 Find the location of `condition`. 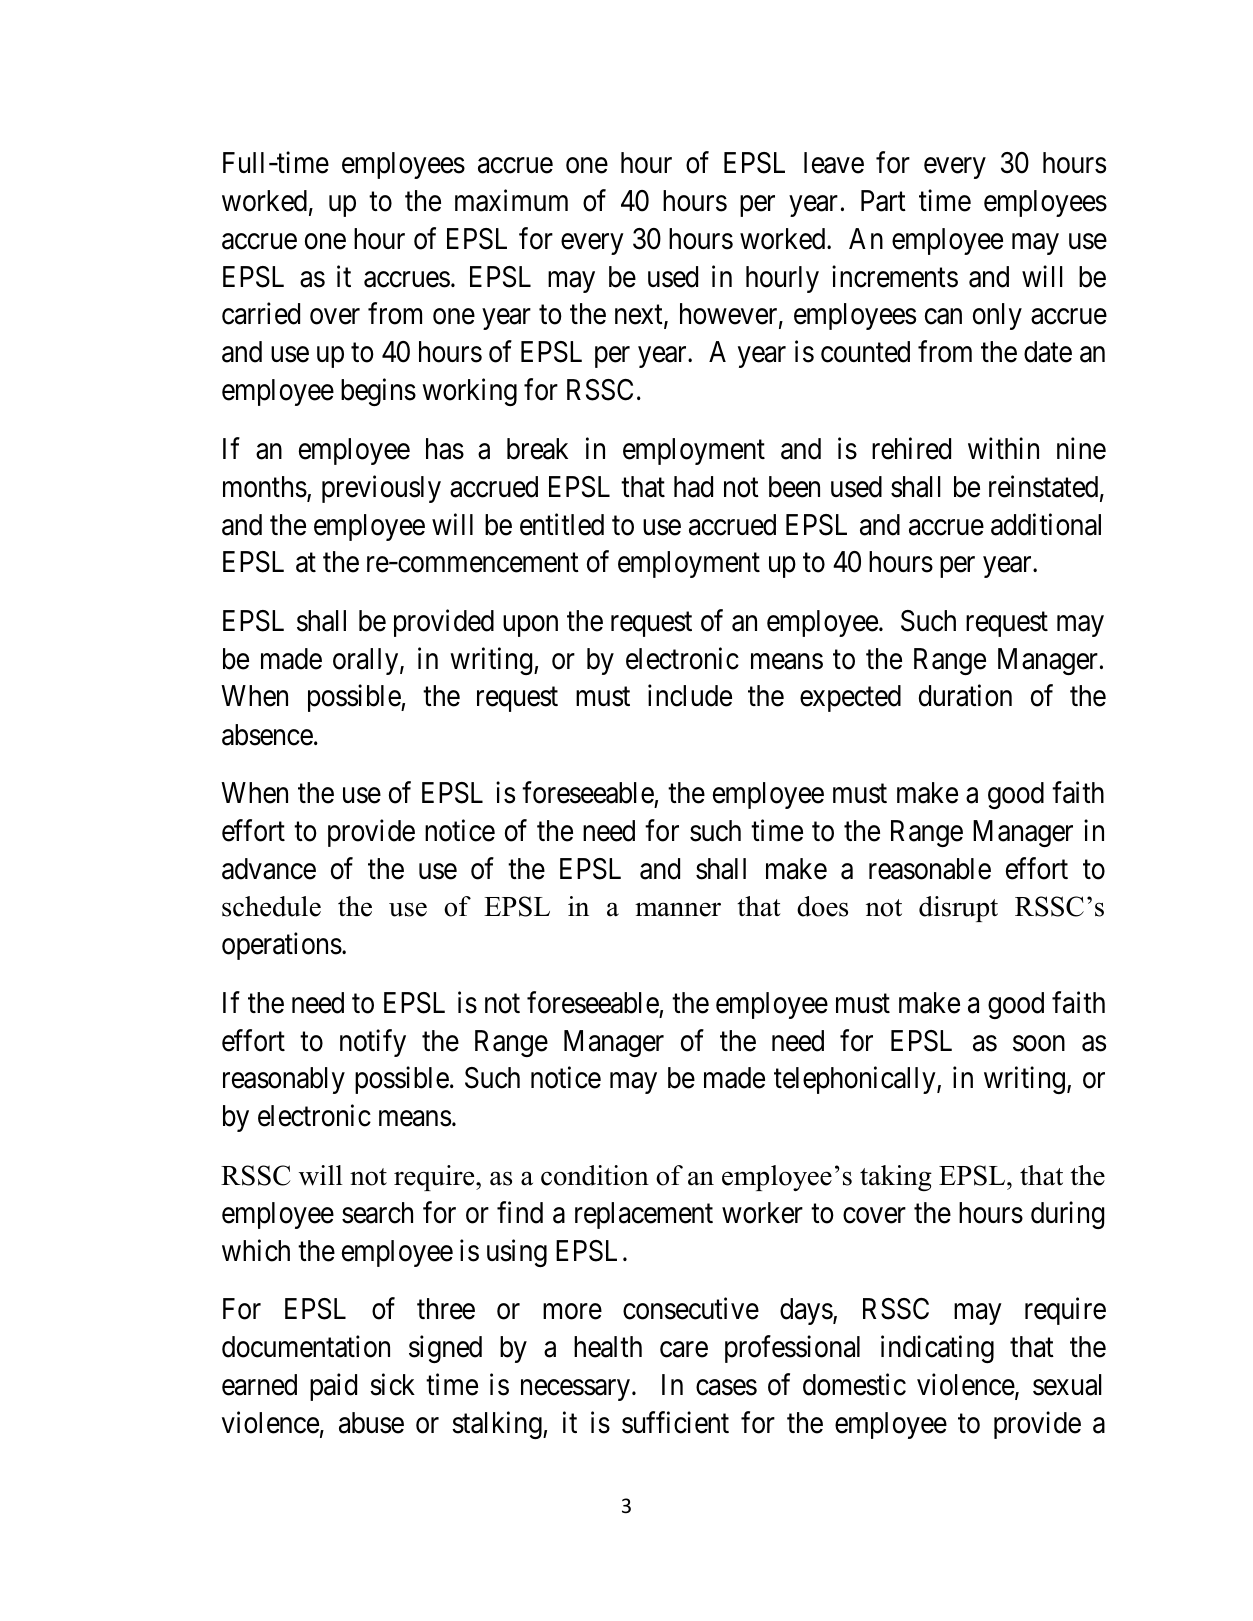

condition is located at coordinates (595, 1175).
